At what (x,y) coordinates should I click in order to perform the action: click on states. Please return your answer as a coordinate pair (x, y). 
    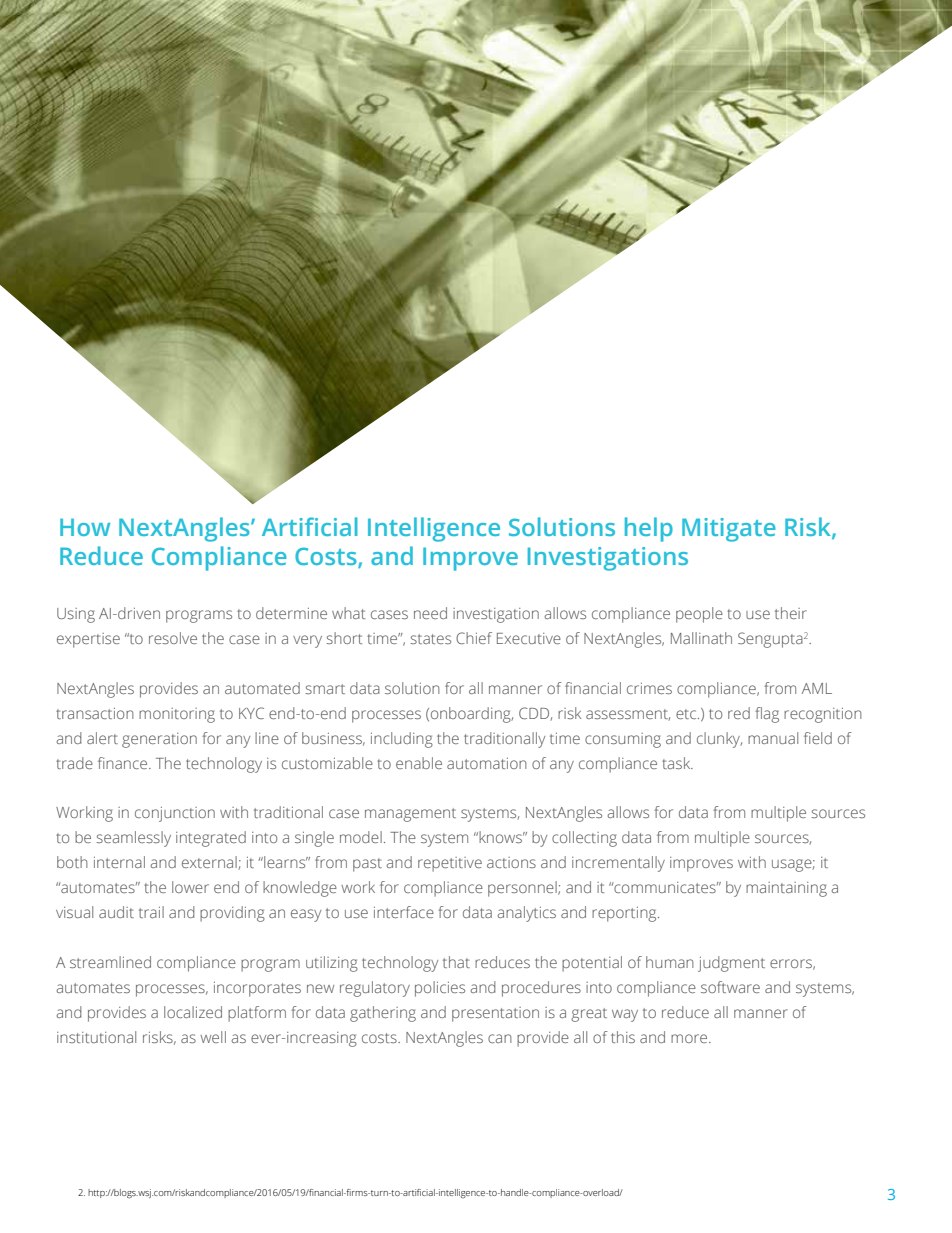
    Looking at the image, I should click on (430, 639).
